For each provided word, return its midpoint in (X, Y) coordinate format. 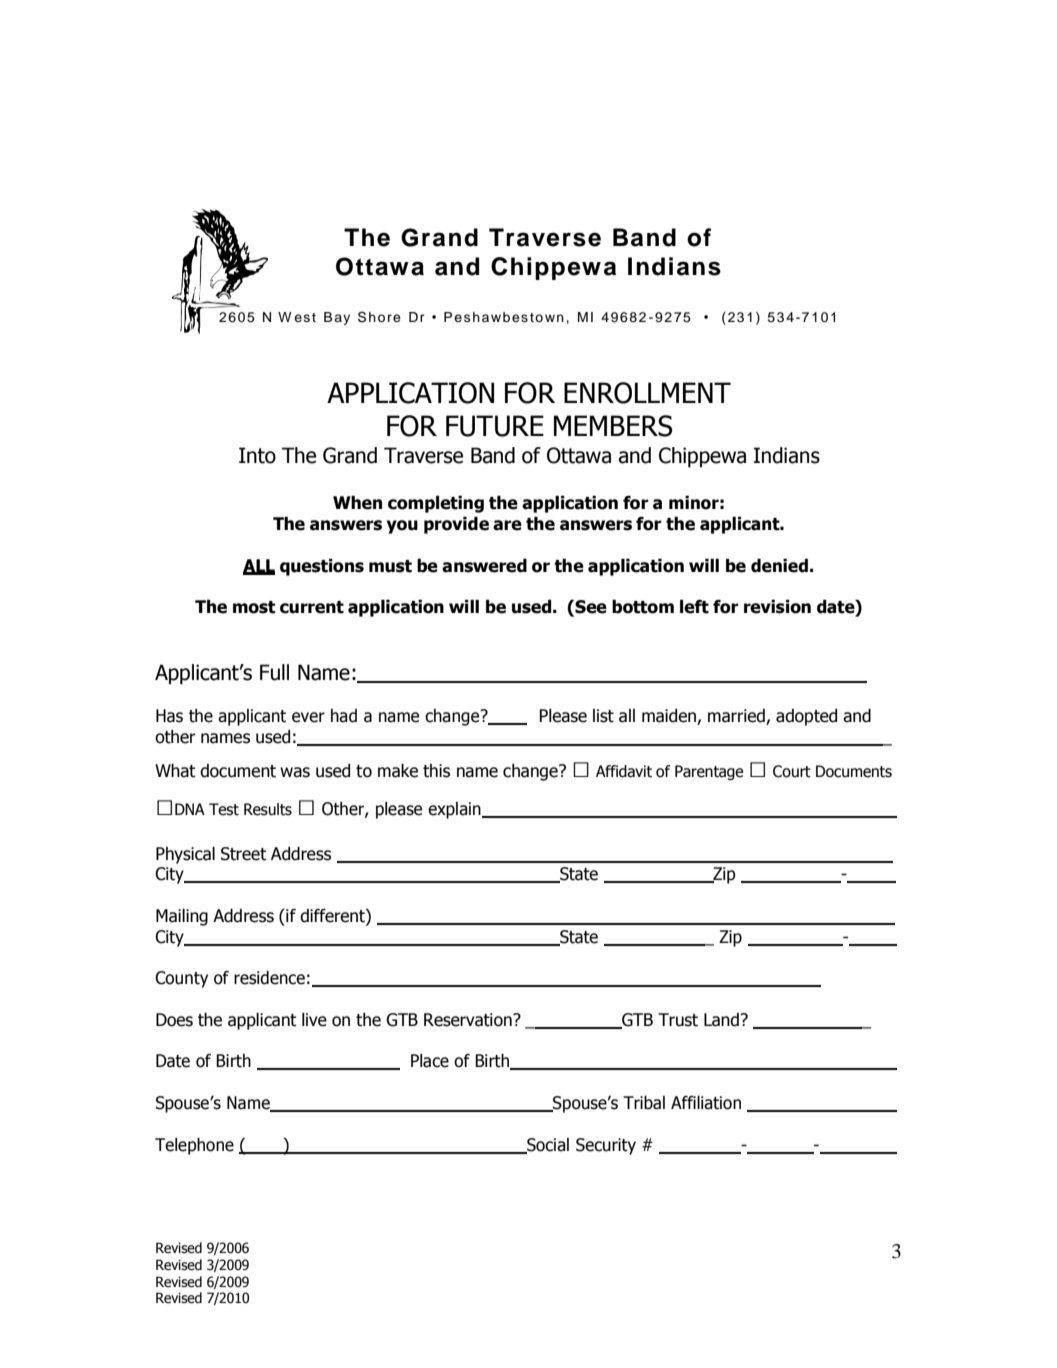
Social (547, 1146)
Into (257, 455)
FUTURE (495, 426)
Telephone (194, 1146)
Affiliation (706, 1103)
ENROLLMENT (647, 393)
